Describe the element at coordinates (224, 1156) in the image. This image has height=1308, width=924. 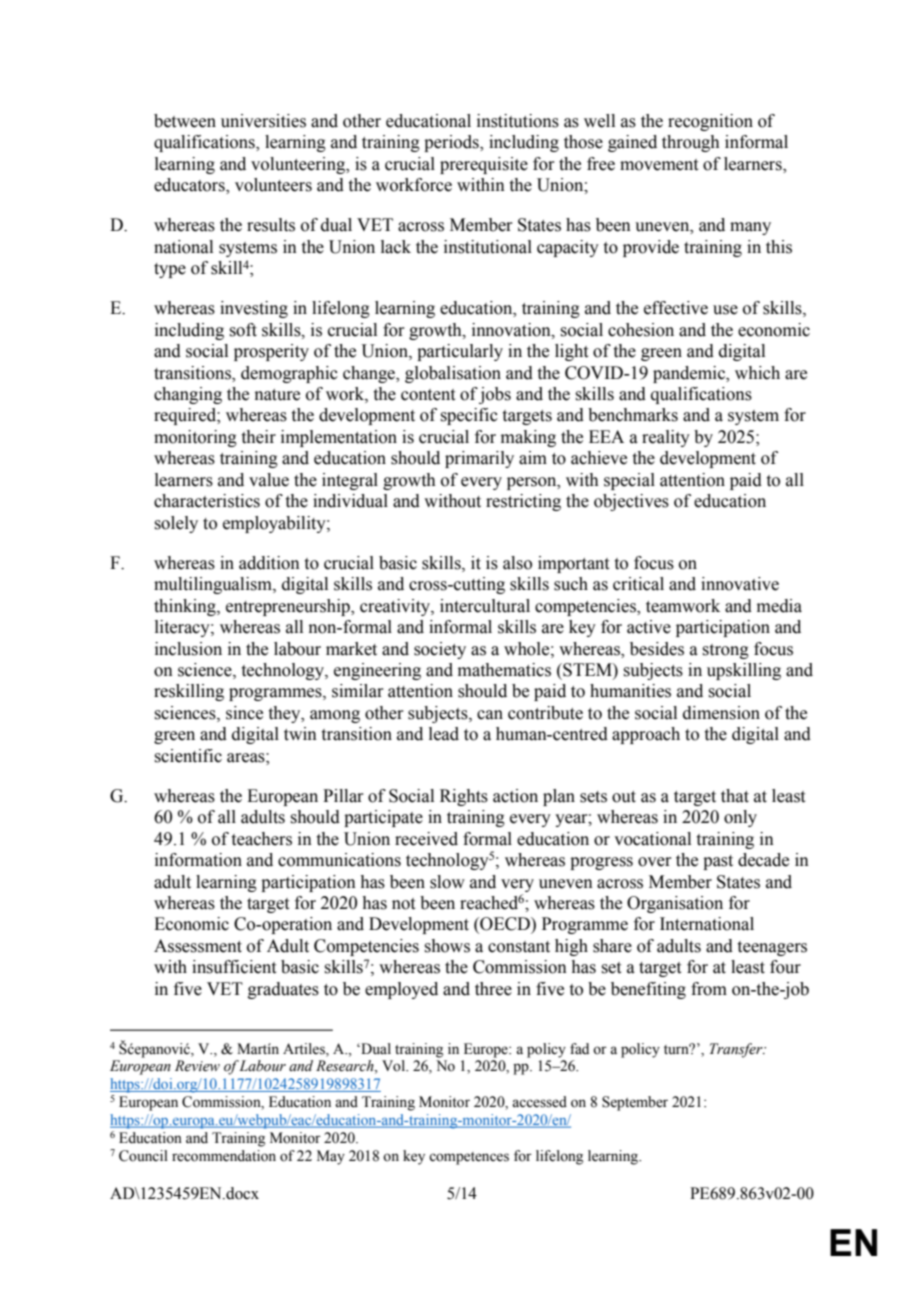
I see `recommendation` at that location.
